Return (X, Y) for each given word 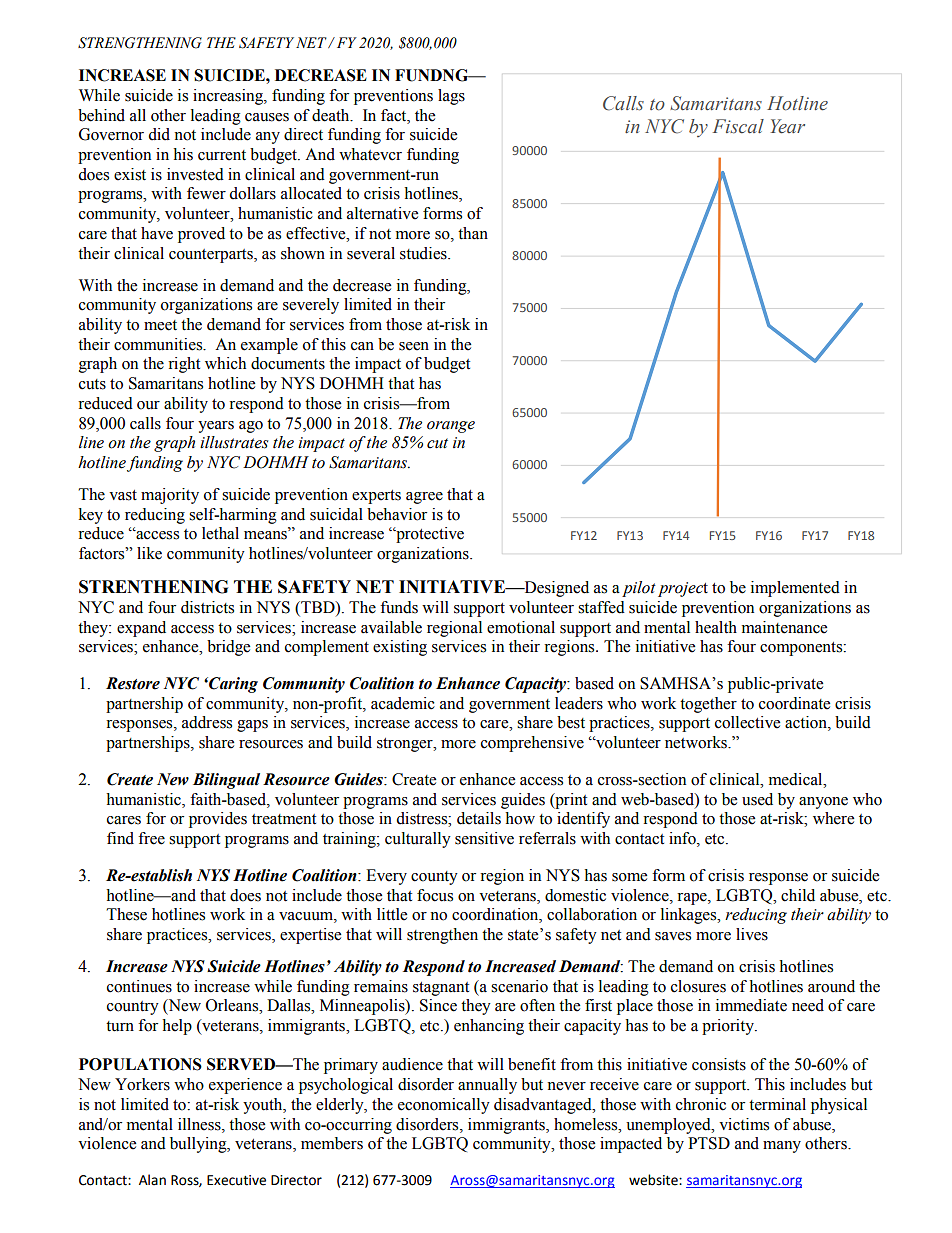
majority (170, 496)
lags (451, 97)
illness (200, 1124)
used (757, 799)
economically (444, 1106)
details (479, 818)
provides (218, 820)
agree (424, 498)
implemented (795, 589)
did (159, 134)
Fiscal (738, 126)
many (782, 1147)
